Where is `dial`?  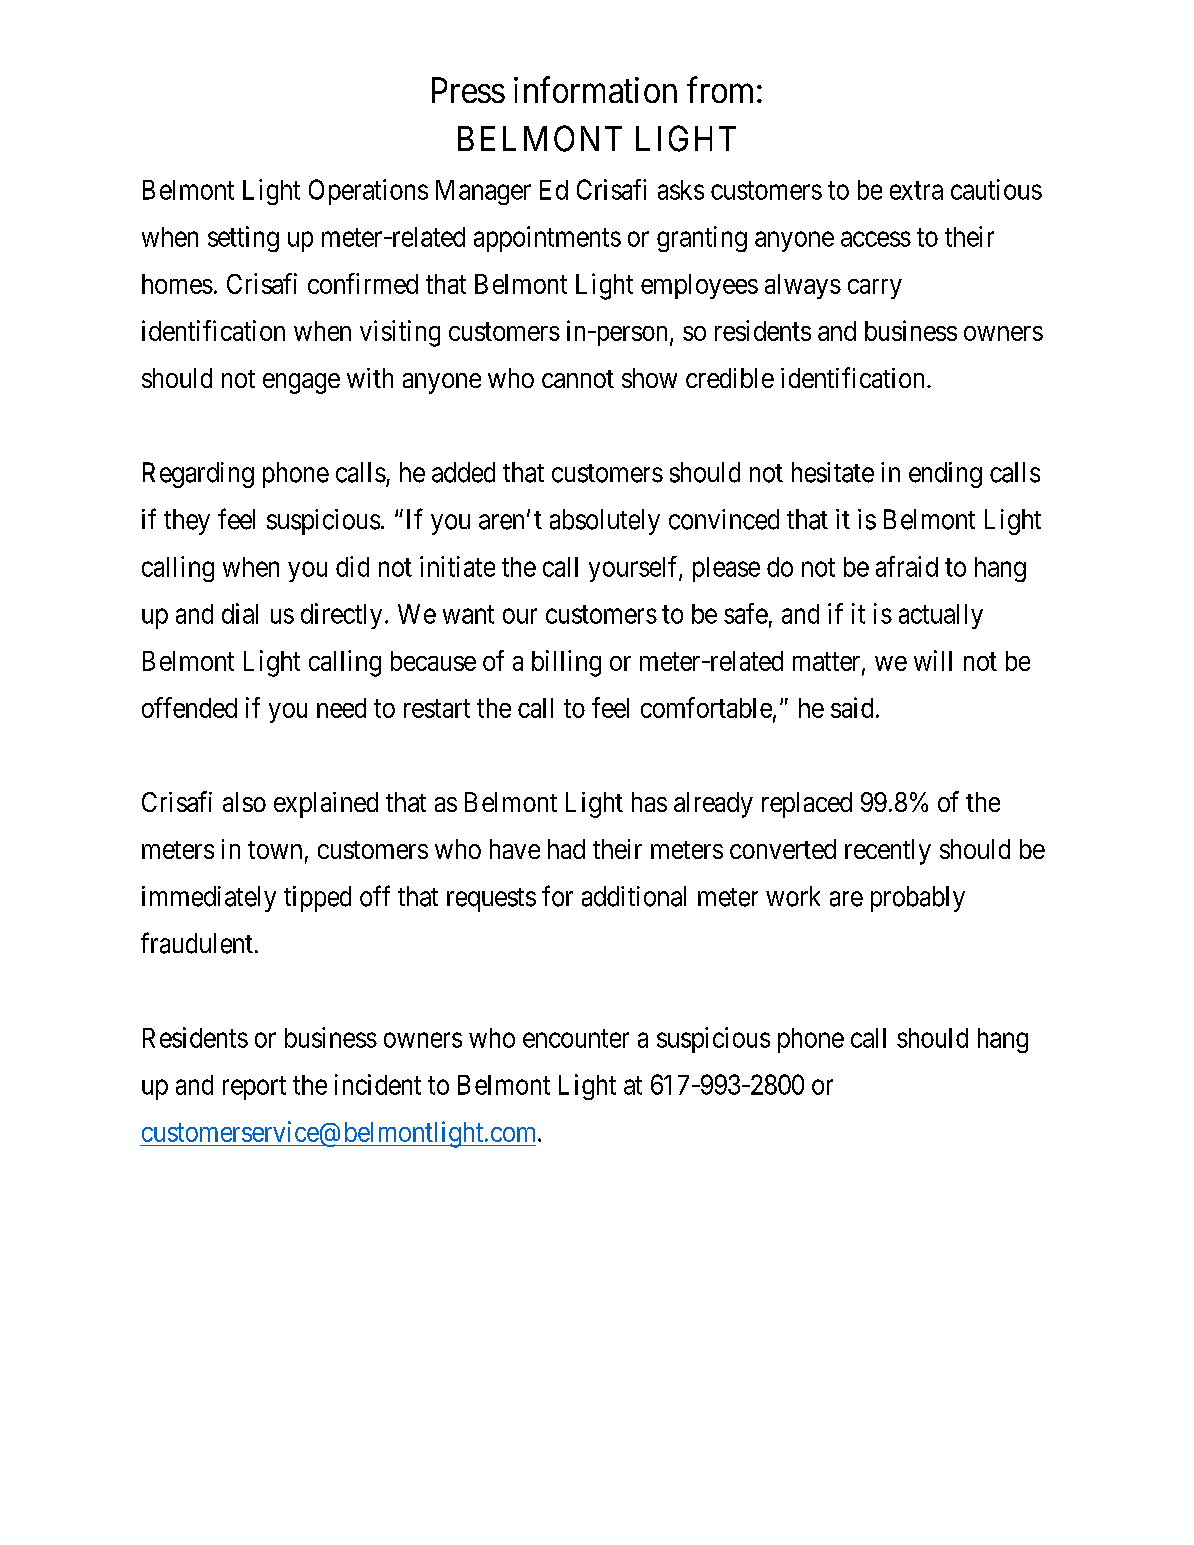
dial is located at coordinates (240, 613).
